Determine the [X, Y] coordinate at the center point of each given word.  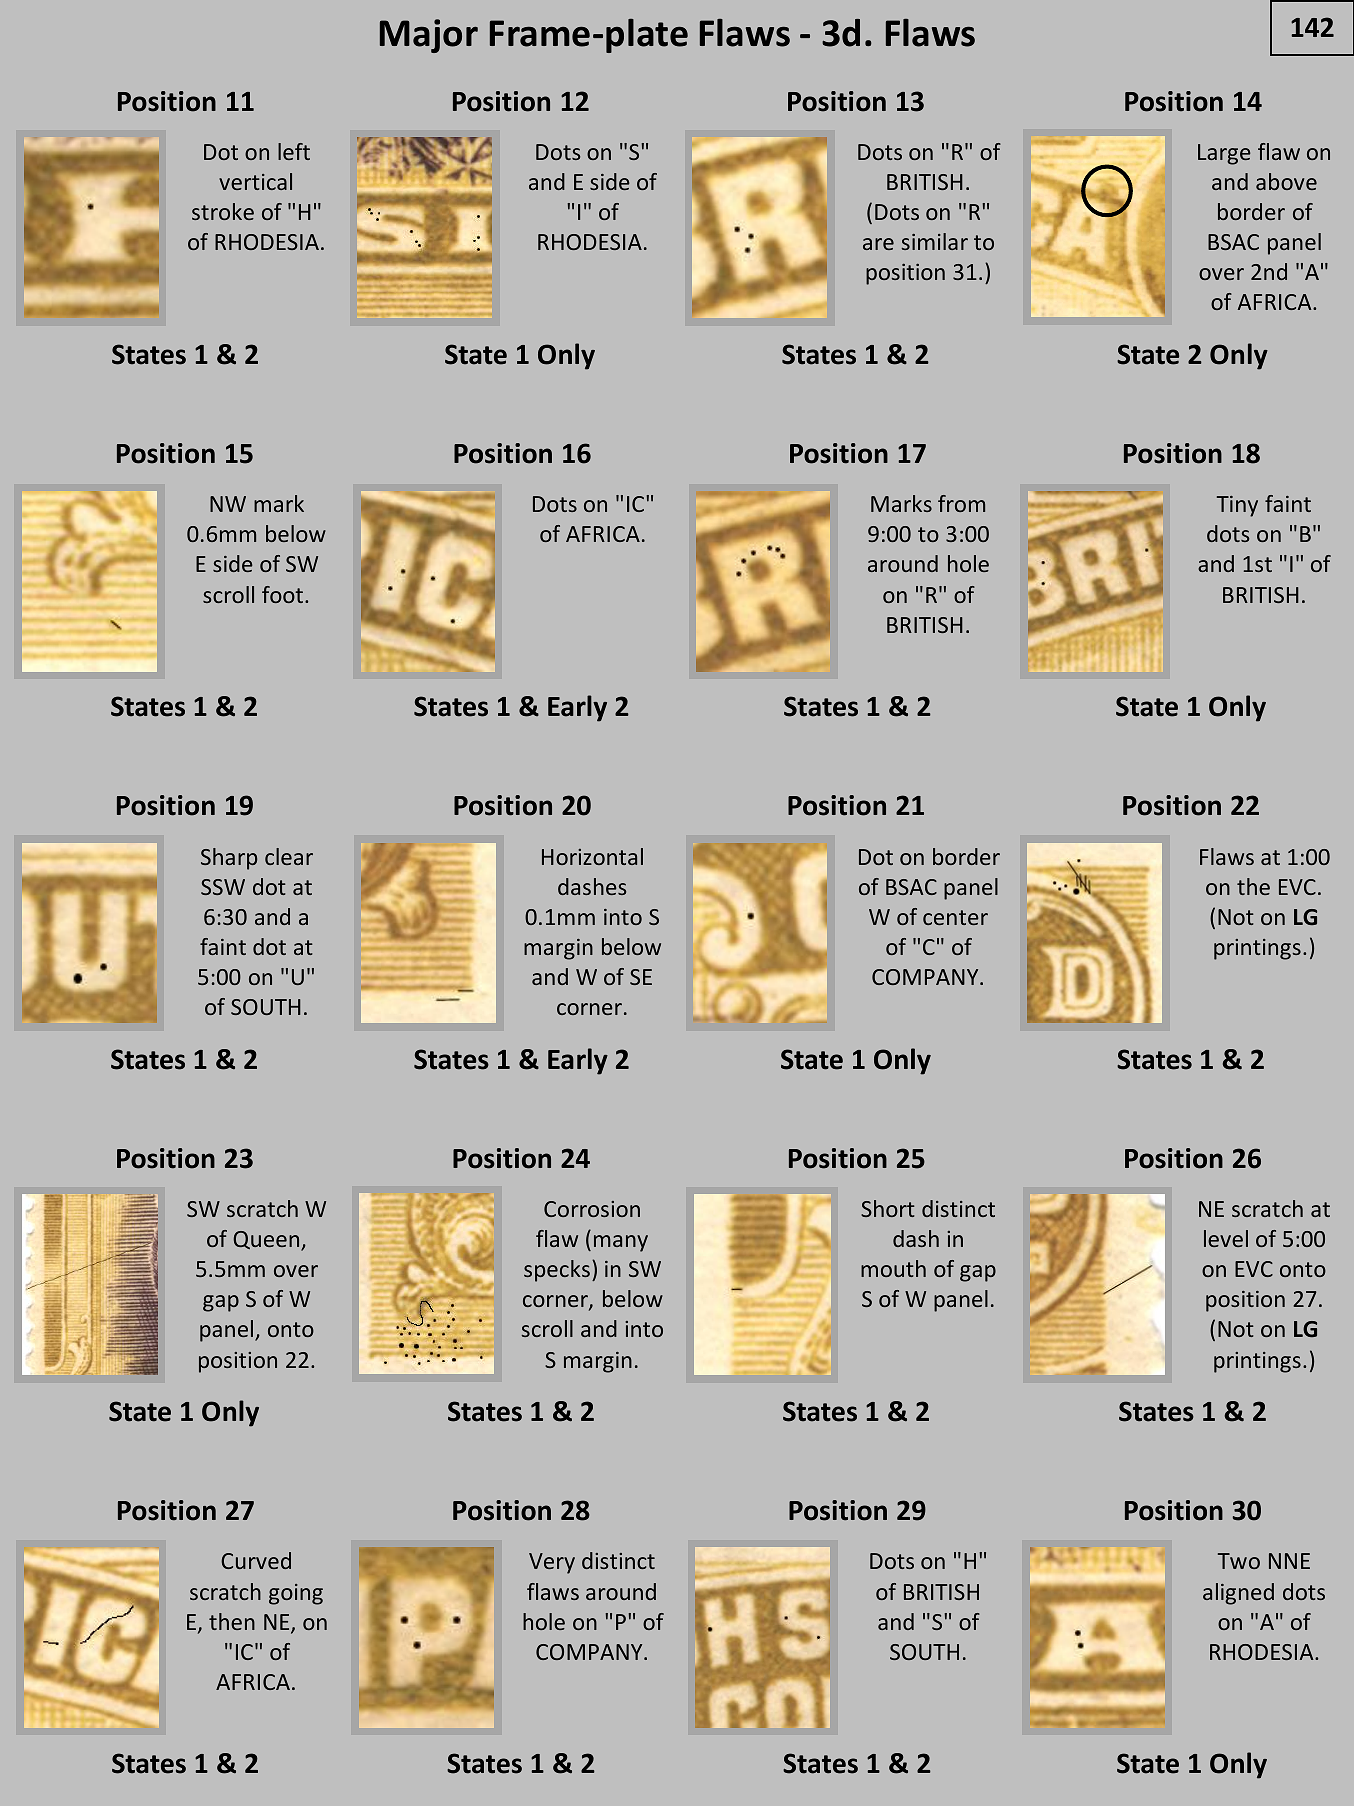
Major [429, 36]
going [296, 1594]
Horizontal [592, 856]
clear [289, 856]
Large [1224, 154]
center [955, 917]
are [878, 244]
